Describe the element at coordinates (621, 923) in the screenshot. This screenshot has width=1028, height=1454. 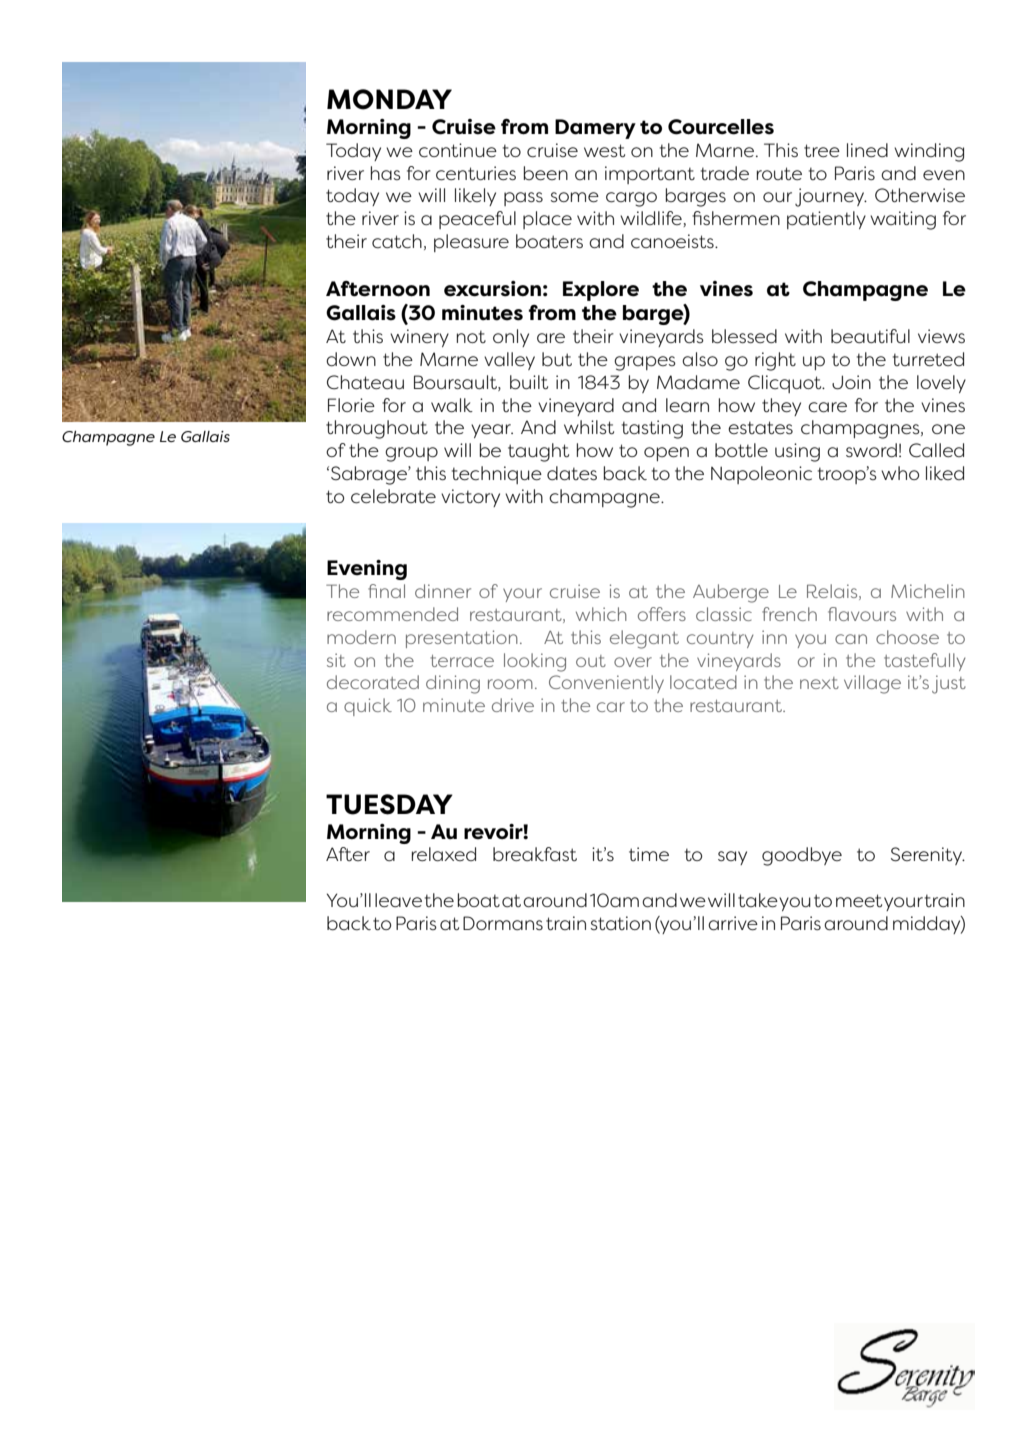
I see `station` at that location.
